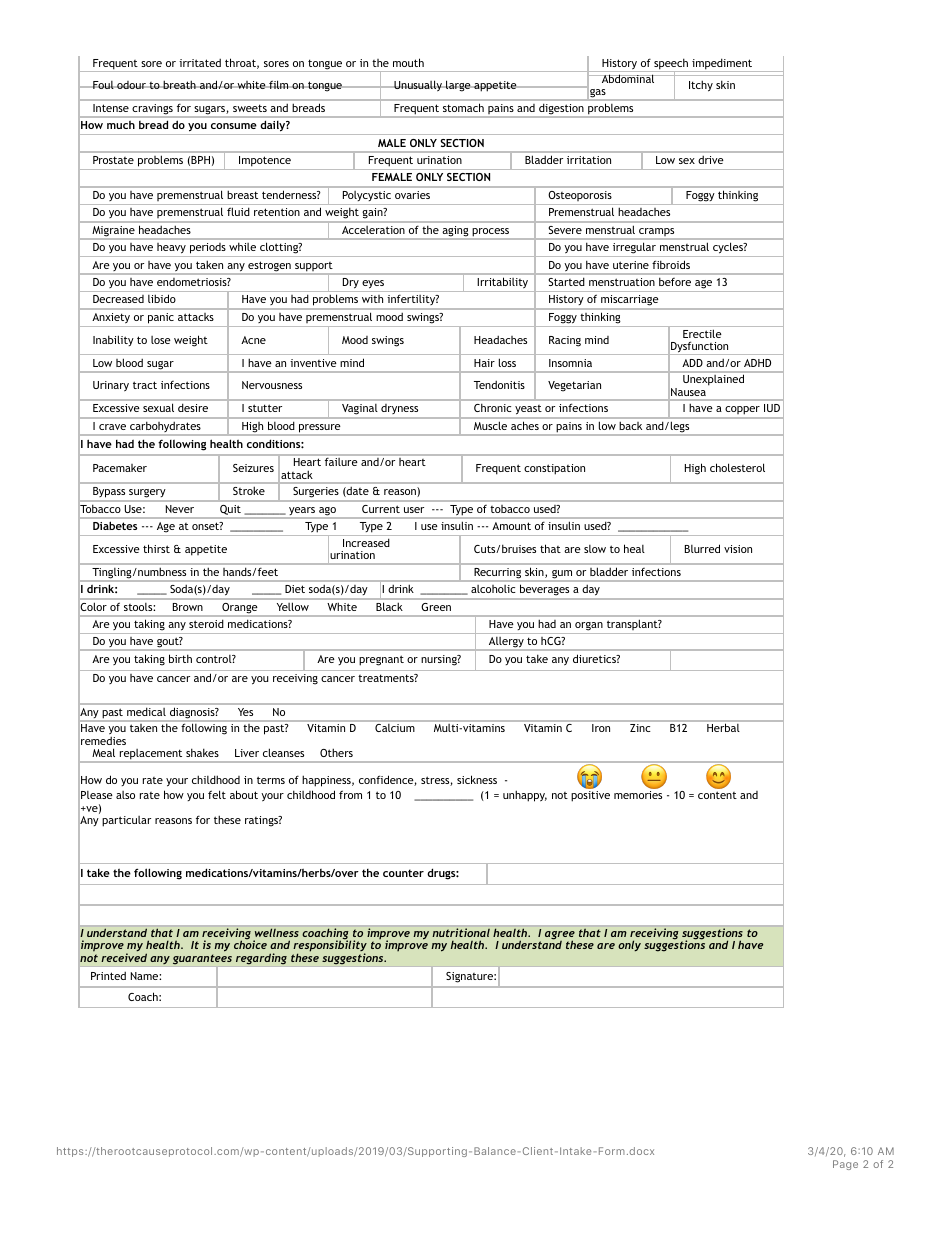 This image has height=1233, width=952. Describe the element at coordinates (152, 109) in the image. I see `cravings` at that location.
